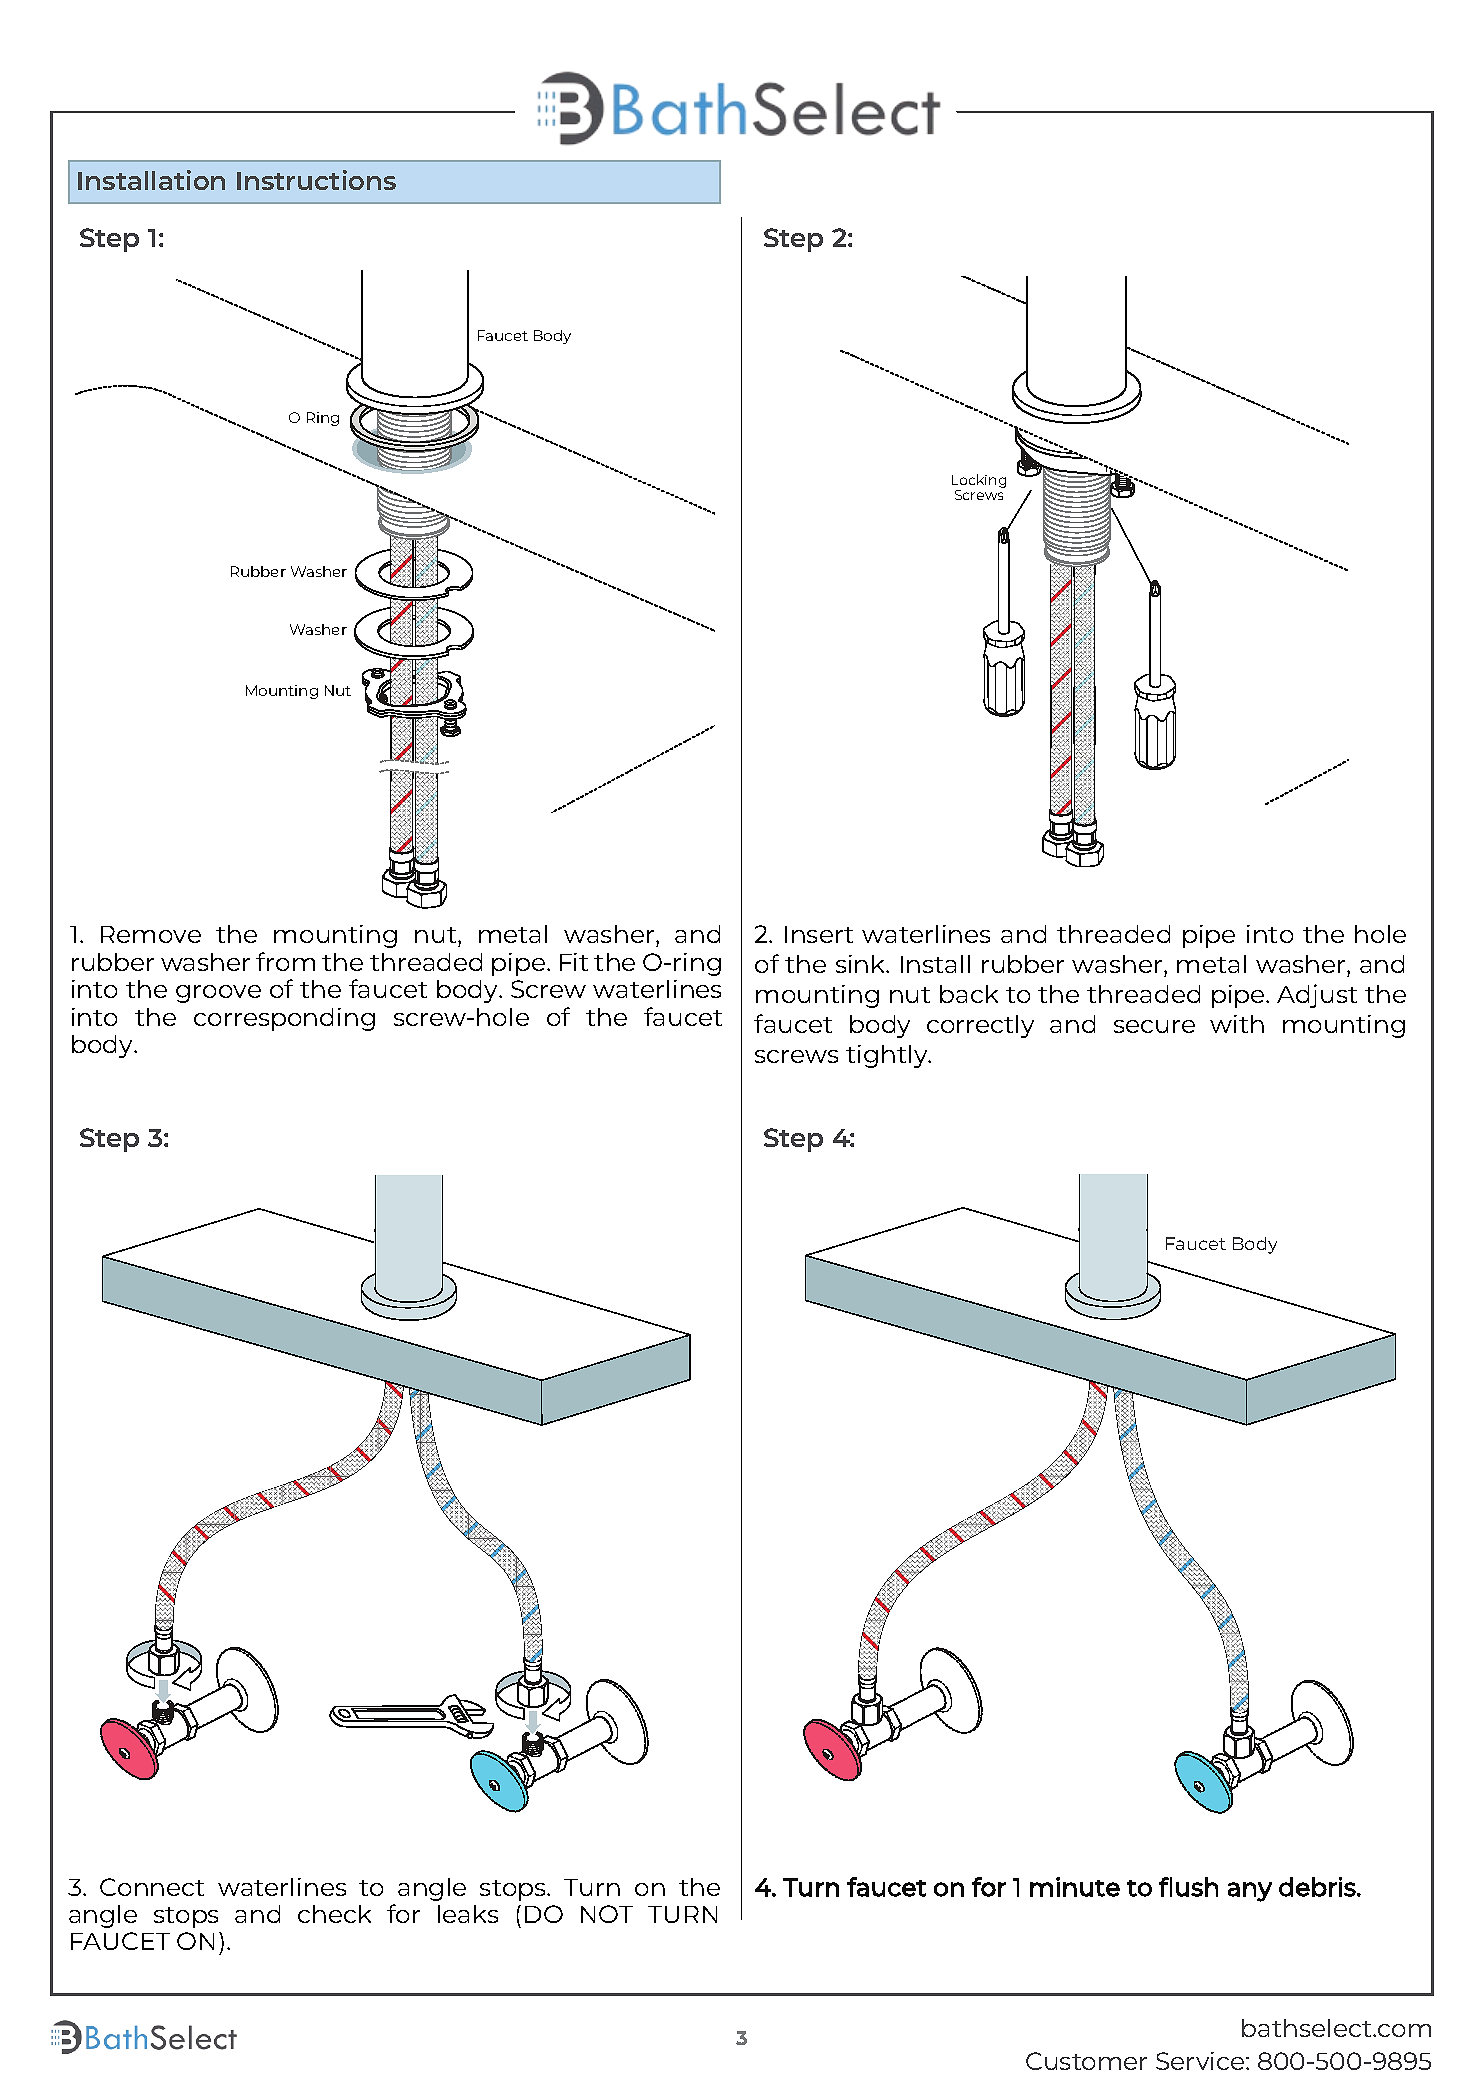 This screenshot has width=1484, height=2098. Describe the element at coordinates (1201, 2061) in the screenshot. I see `Service` at that location.
